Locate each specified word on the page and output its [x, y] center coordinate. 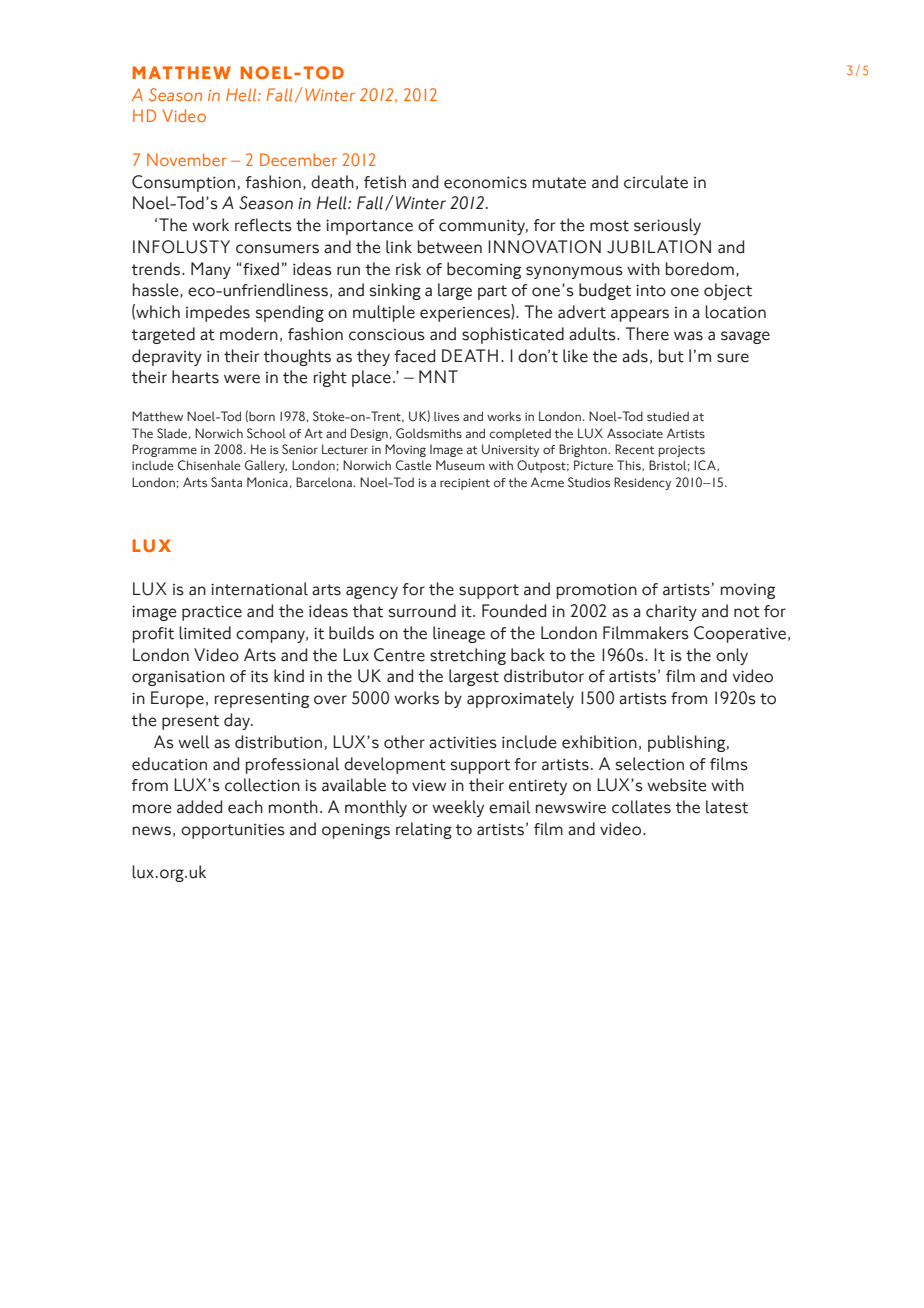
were [242, 379]
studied [668, 416]
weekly [458, 808]
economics [485, 182]
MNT [438, 376]
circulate [656, 182]
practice [212, 613]
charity [671, 612]
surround [422, 611]
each [245, 807]
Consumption [183, 183]
